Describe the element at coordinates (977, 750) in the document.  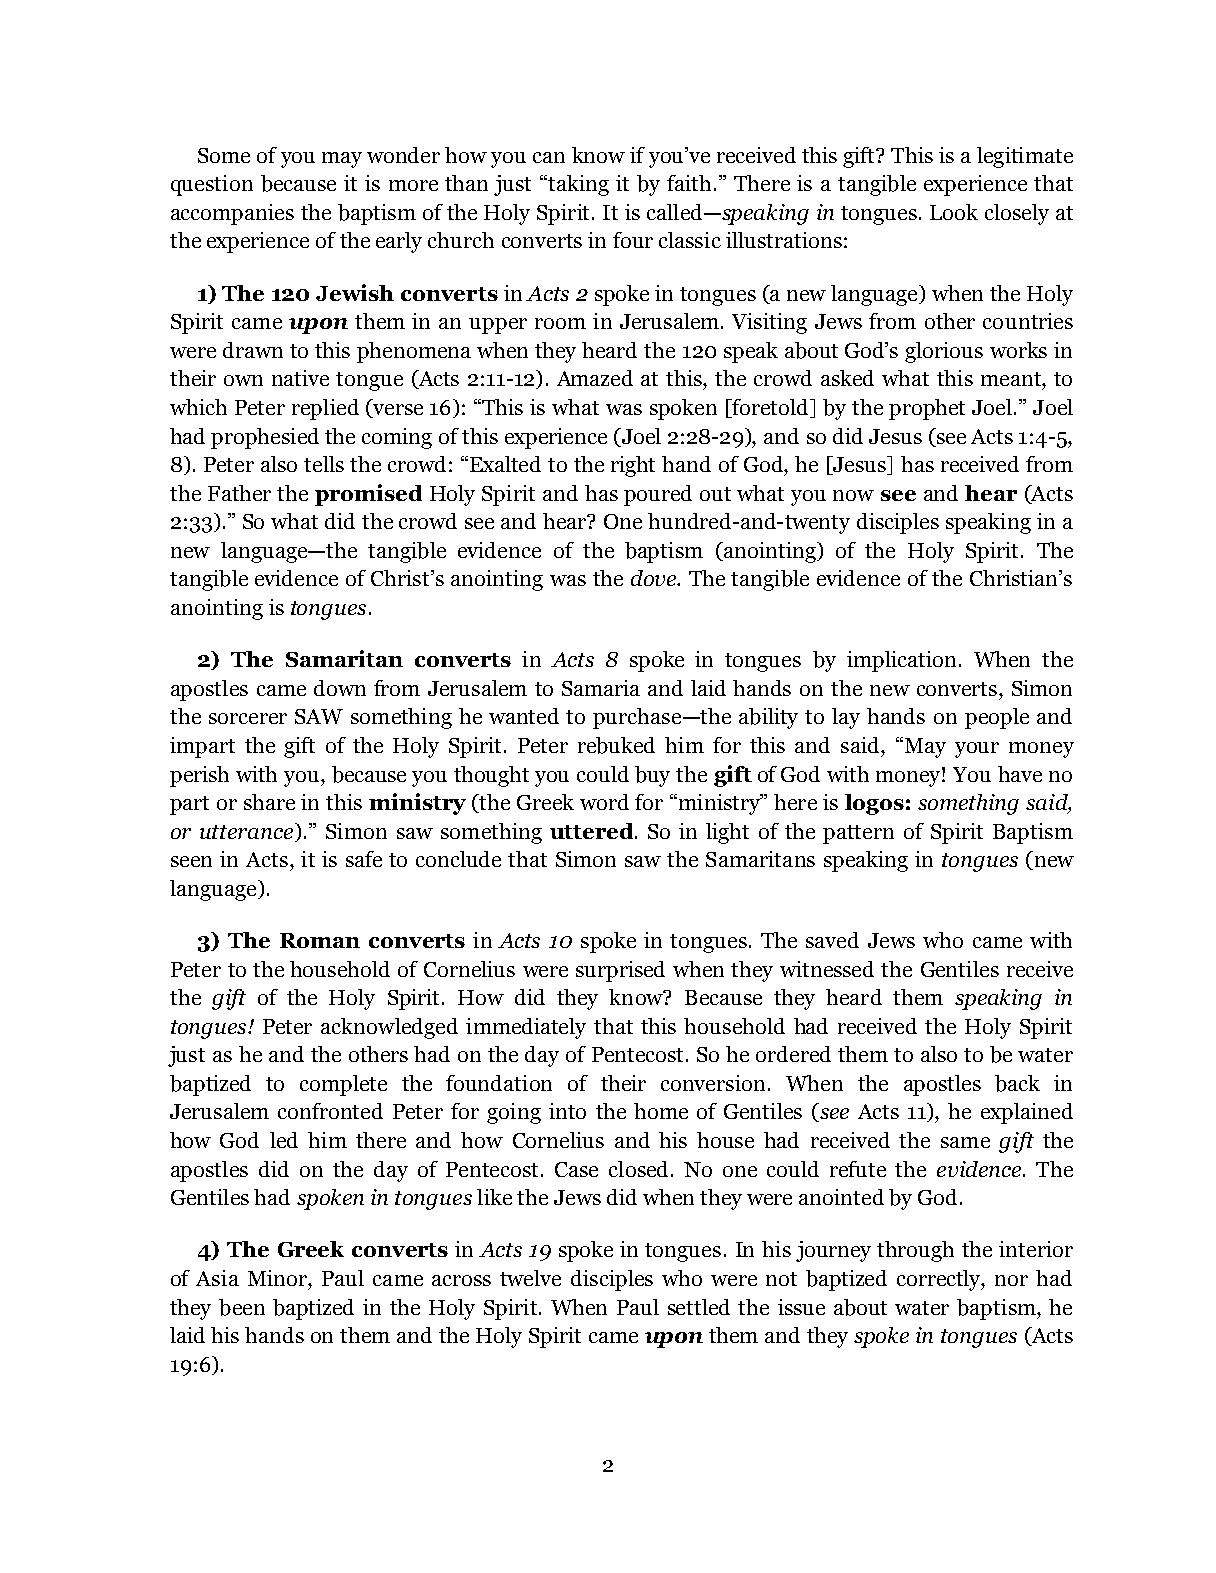
I see `your` at that location.
